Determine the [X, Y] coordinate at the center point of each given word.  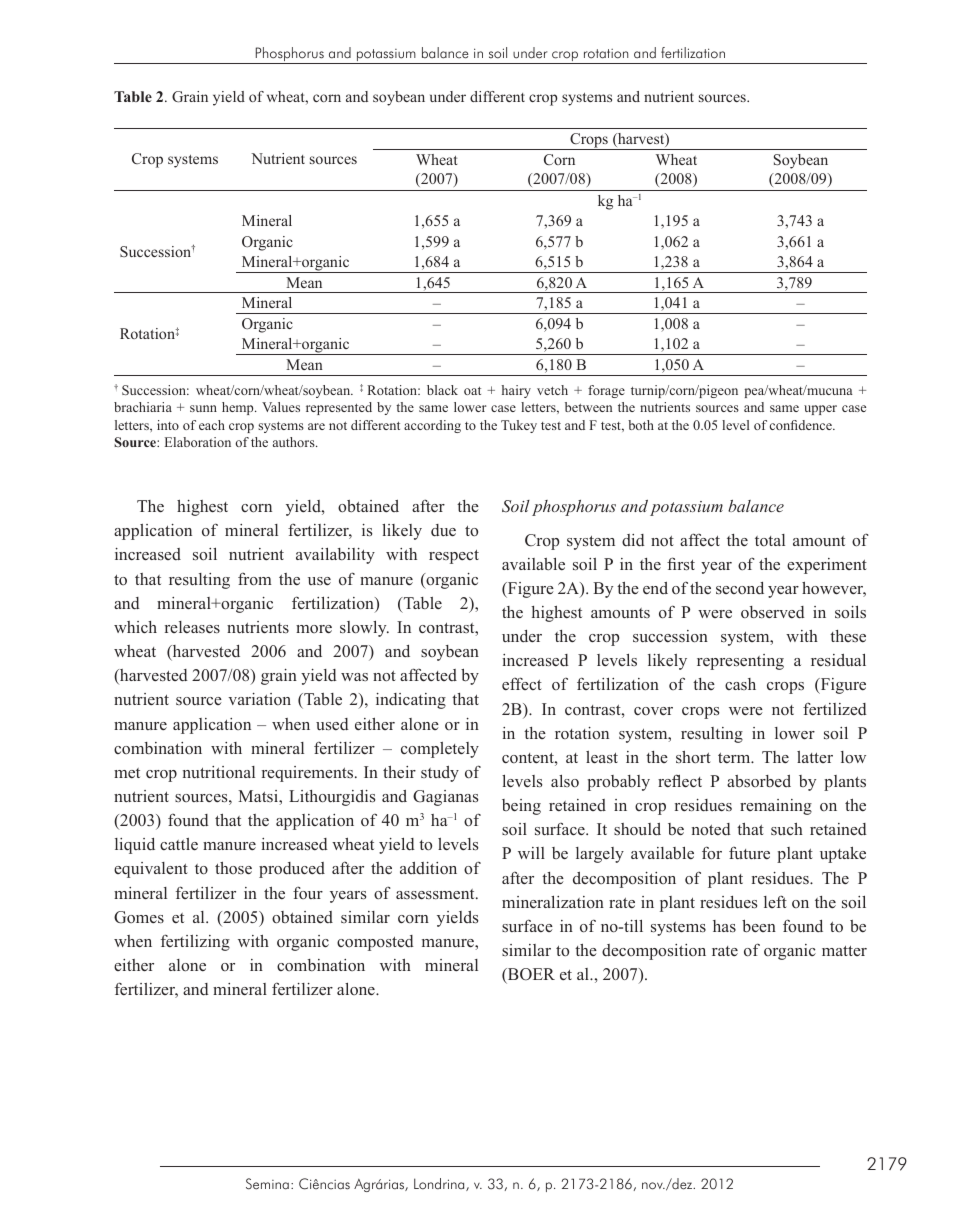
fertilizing [195, 942]
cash [740, 684]
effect [522, 683]
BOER [530, 974]
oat [472, 391]
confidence [802, 425]
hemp [239, 408]
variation [259, 699]
